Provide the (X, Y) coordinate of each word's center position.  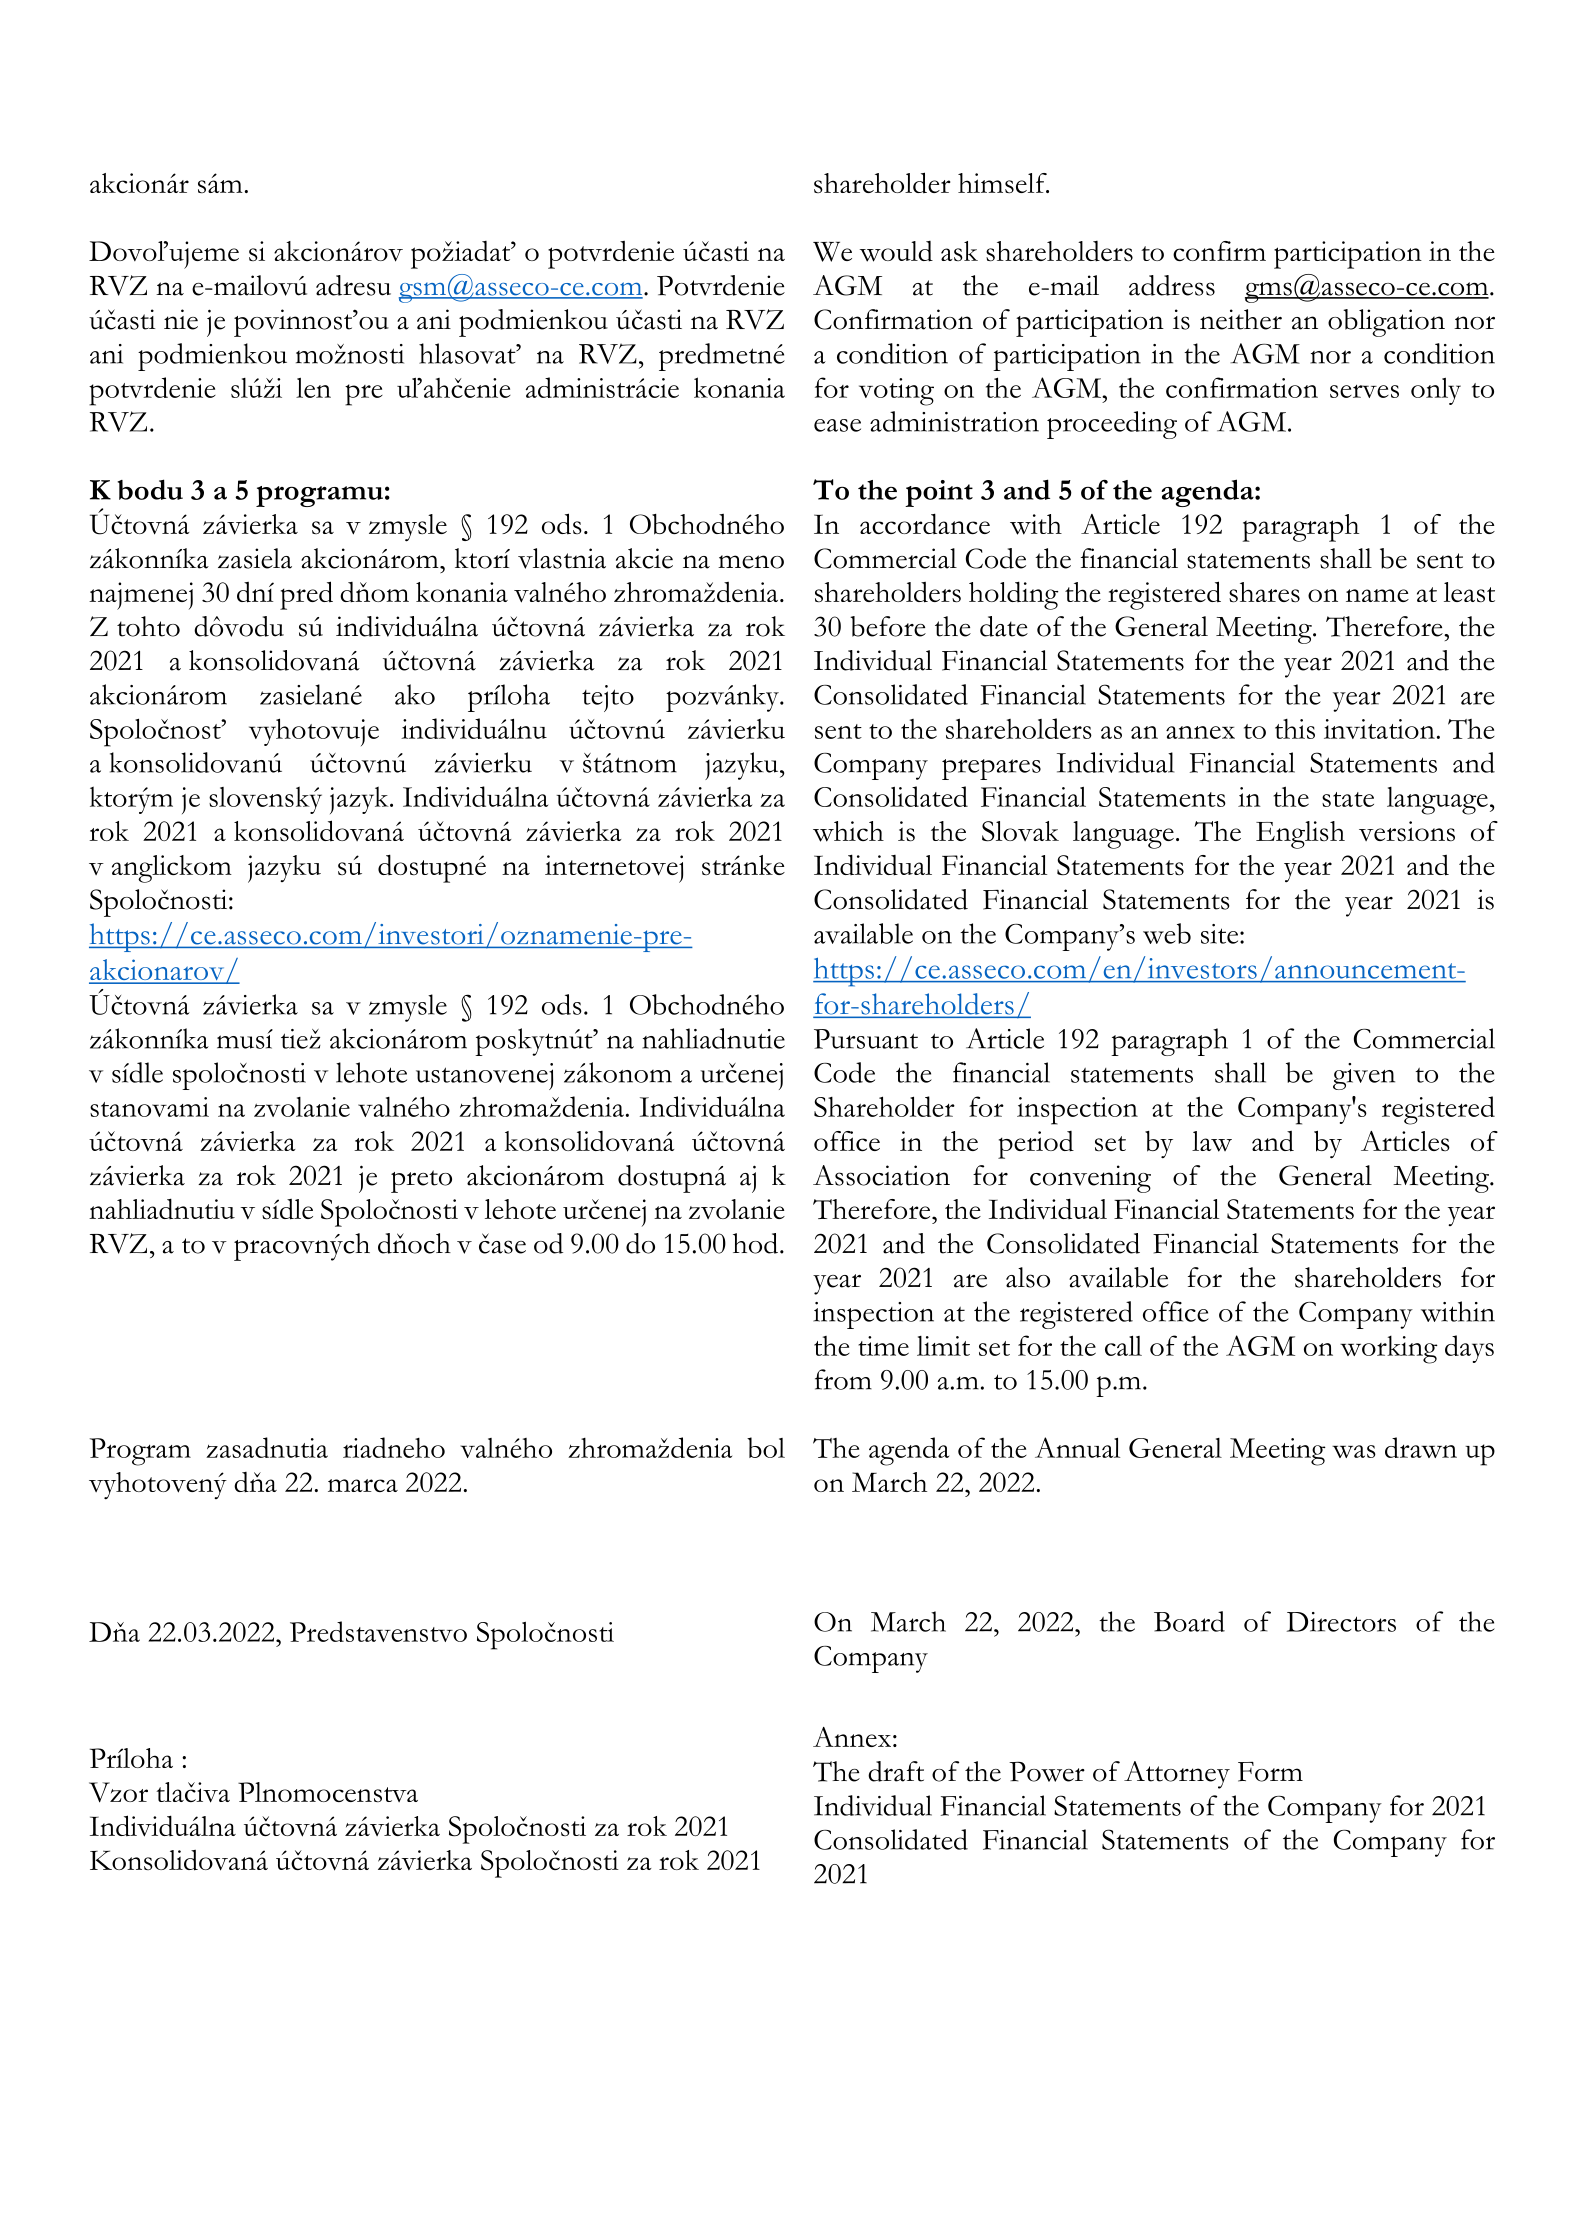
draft (896, 1771)
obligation (1386, 323)
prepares (991, 769)
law (1212, 1141)
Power (1047, 1771)
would (896, 251)
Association (881, 1175)
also (1028, 1277)
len (313, 388)
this (1295, 729)
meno (751, 562)
